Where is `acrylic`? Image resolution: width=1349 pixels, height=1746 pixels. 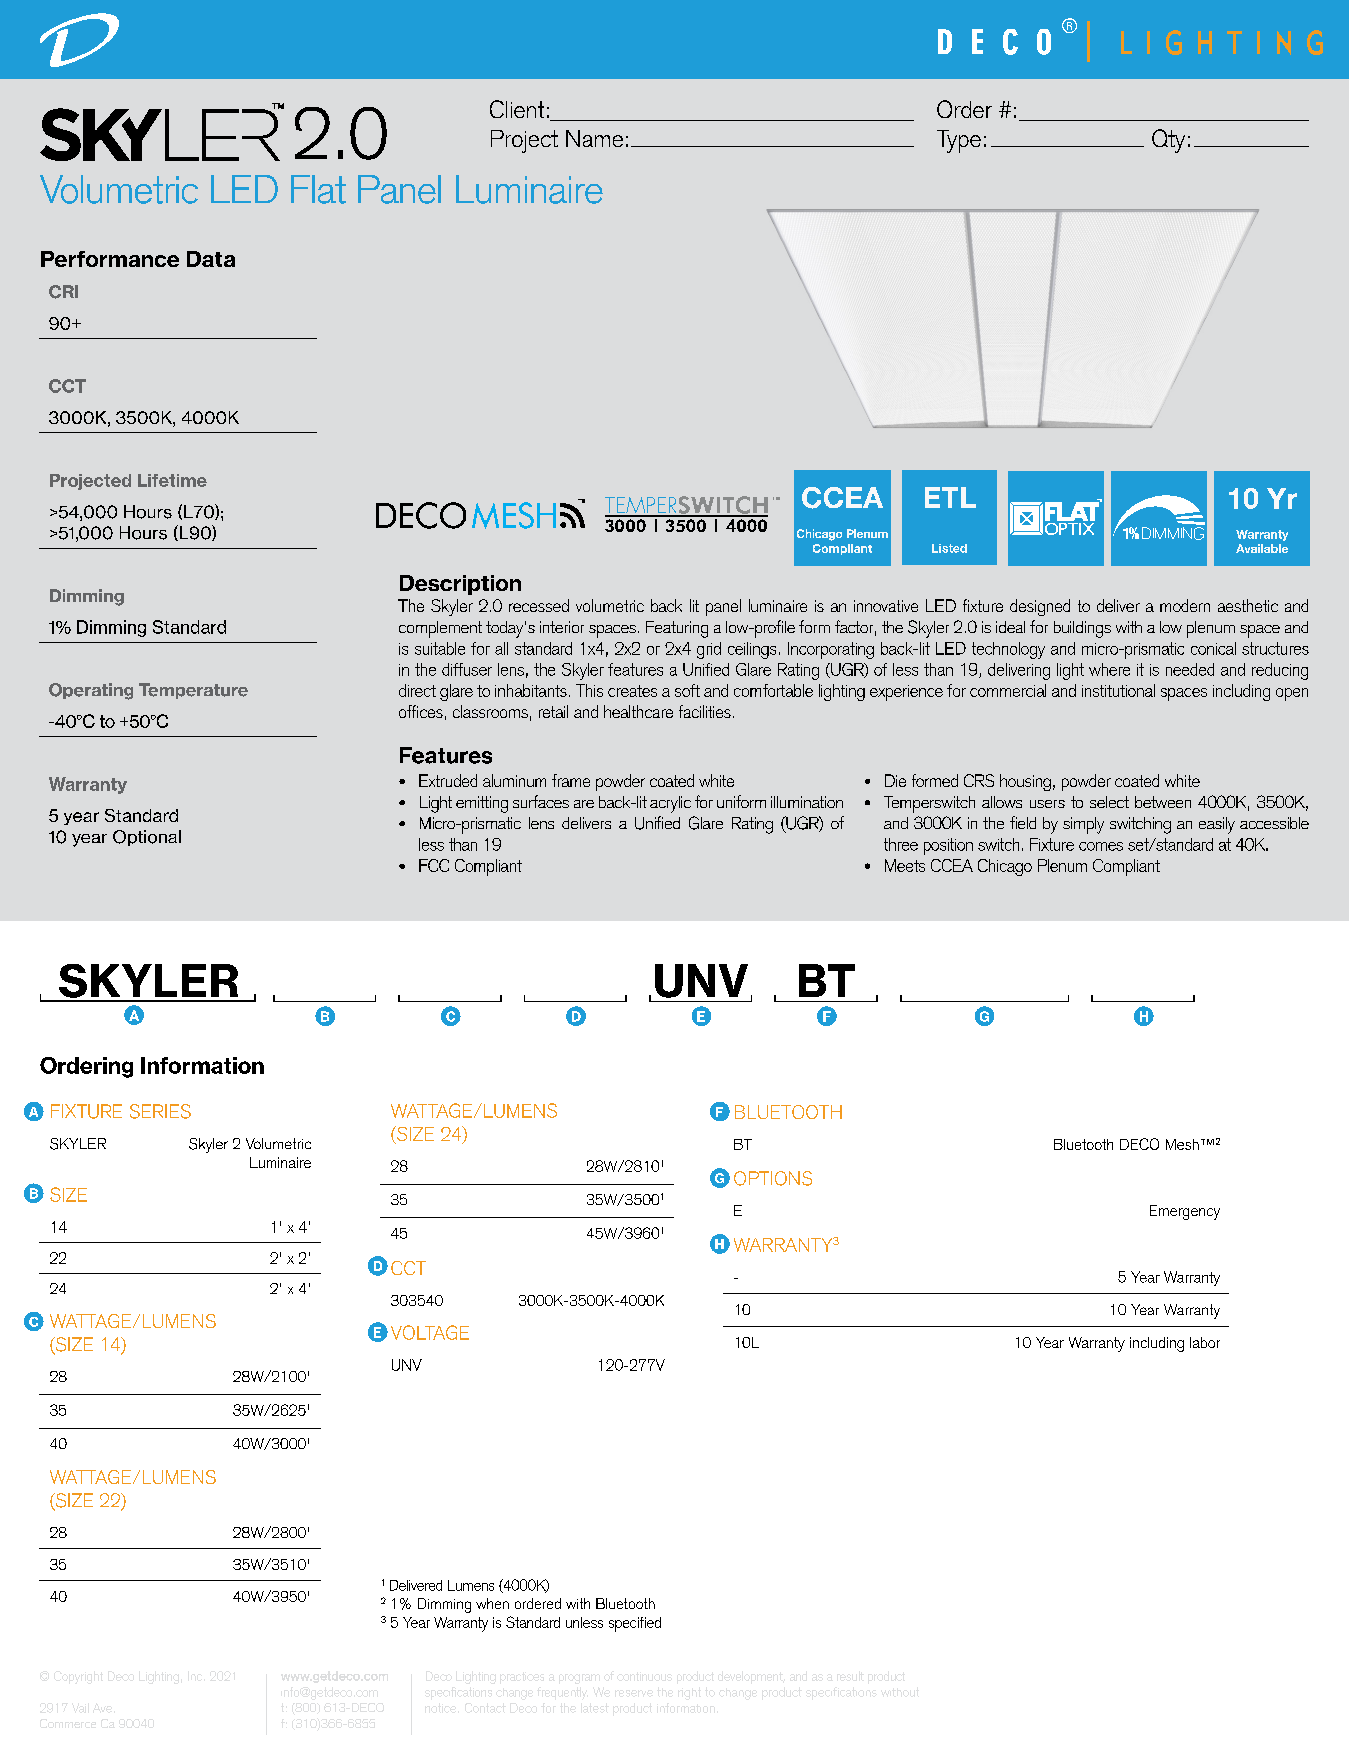 acrylic is located at coordinates (670, 804).
